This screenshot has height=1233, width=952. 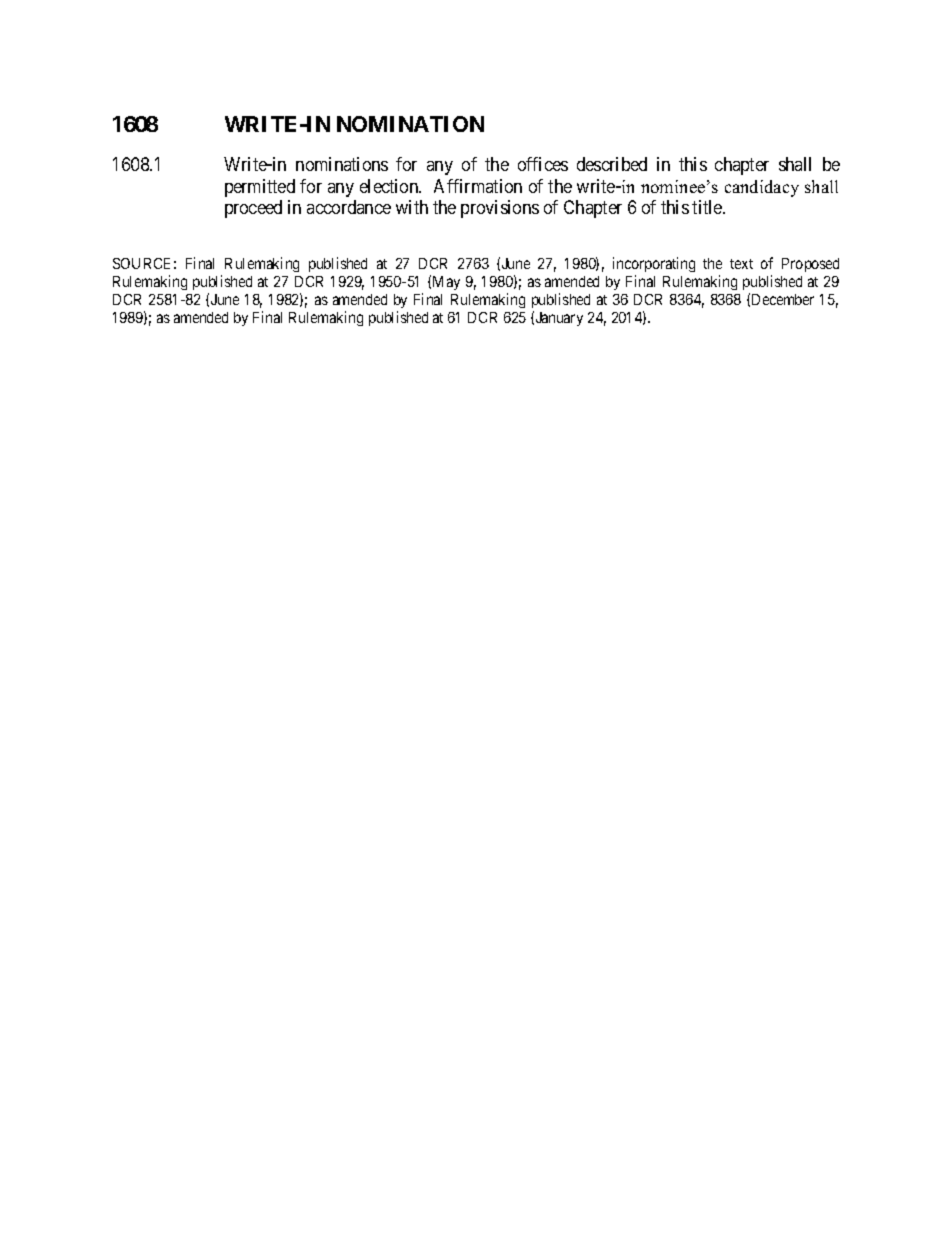 I want to click on accordance, so click(x=349, y=207).
